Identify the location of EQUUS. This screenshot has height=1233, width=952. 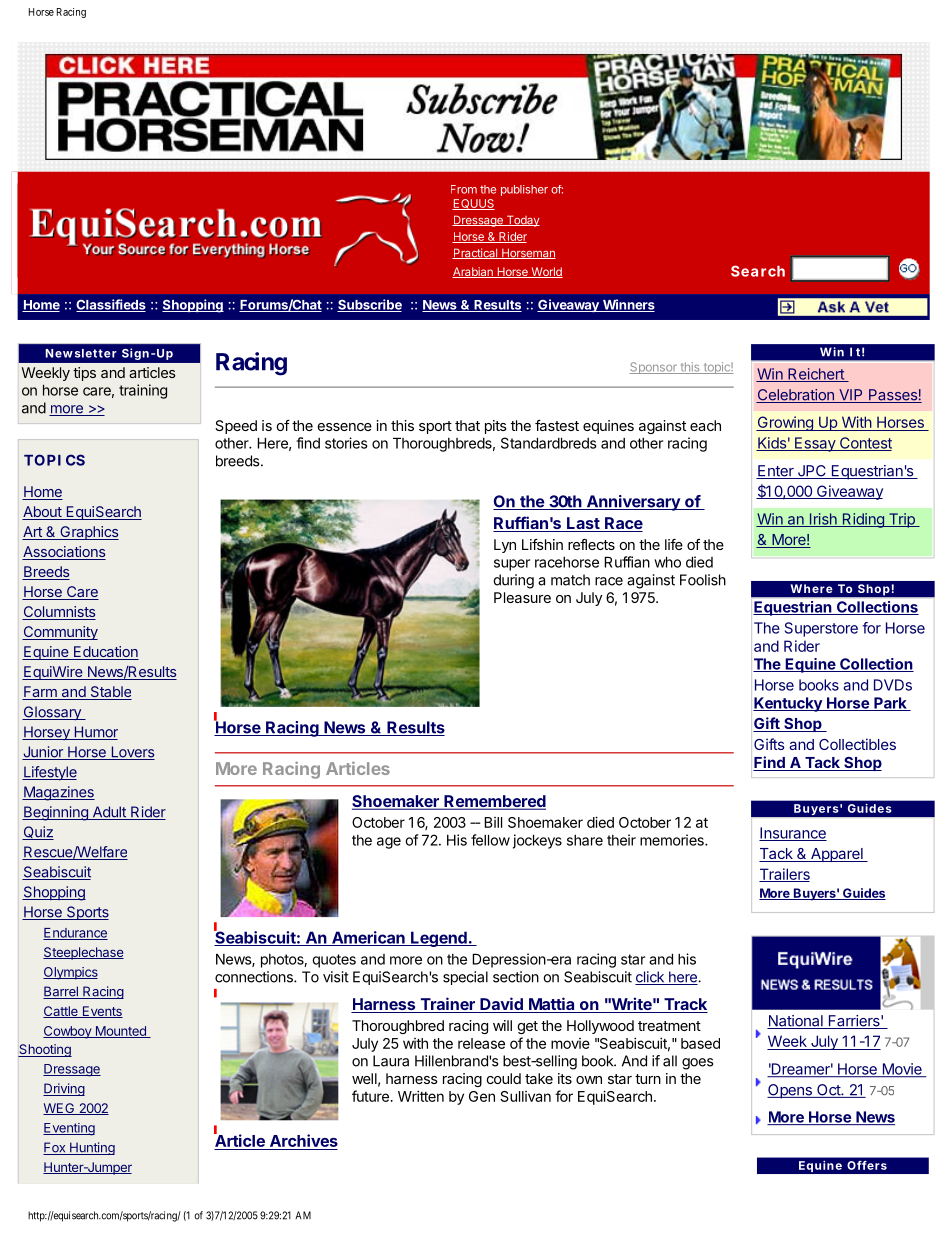
(473, 204).
